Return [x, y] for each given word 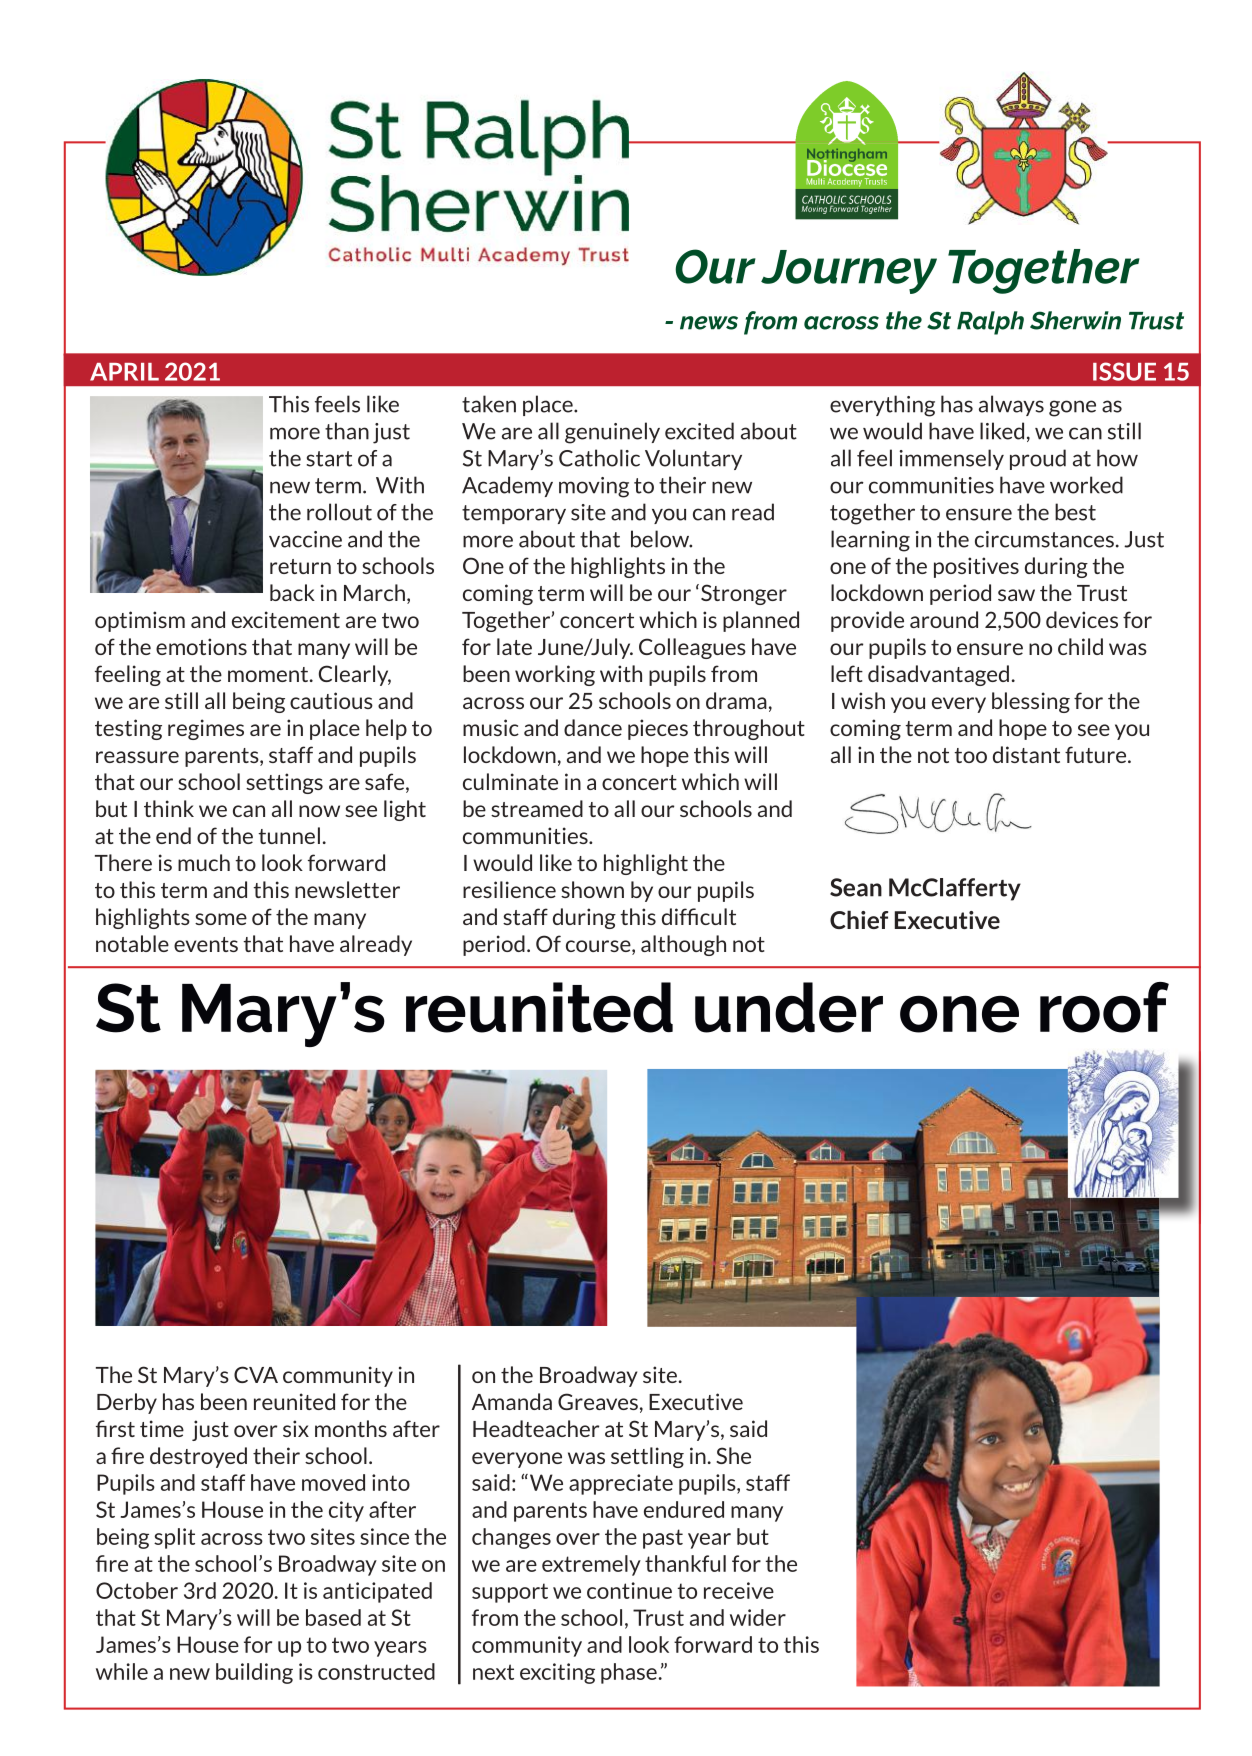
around [944, 619]
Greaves [598, 1401]
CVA [256, 1374]
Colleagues [692, 648]
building [254, 1673]
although [683, 945]
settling [647, 1457]
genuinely [612, 433]
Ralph [990, 323]
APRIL [124, 372]
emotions [201, 646]
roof [1104, 1007]
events [206, 944]
